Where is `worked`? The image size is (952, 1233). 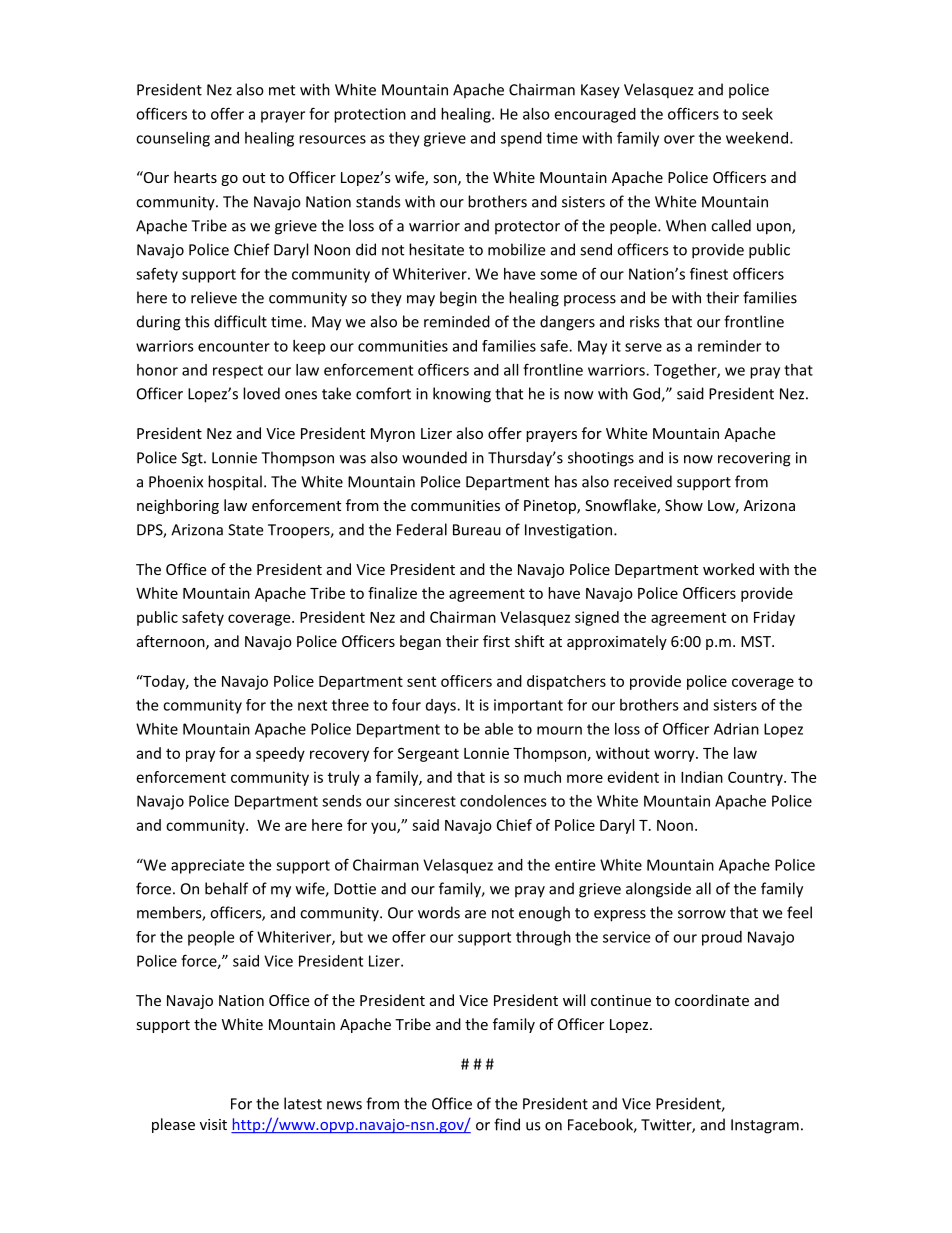
worked is located at coordinates (728, 569).
